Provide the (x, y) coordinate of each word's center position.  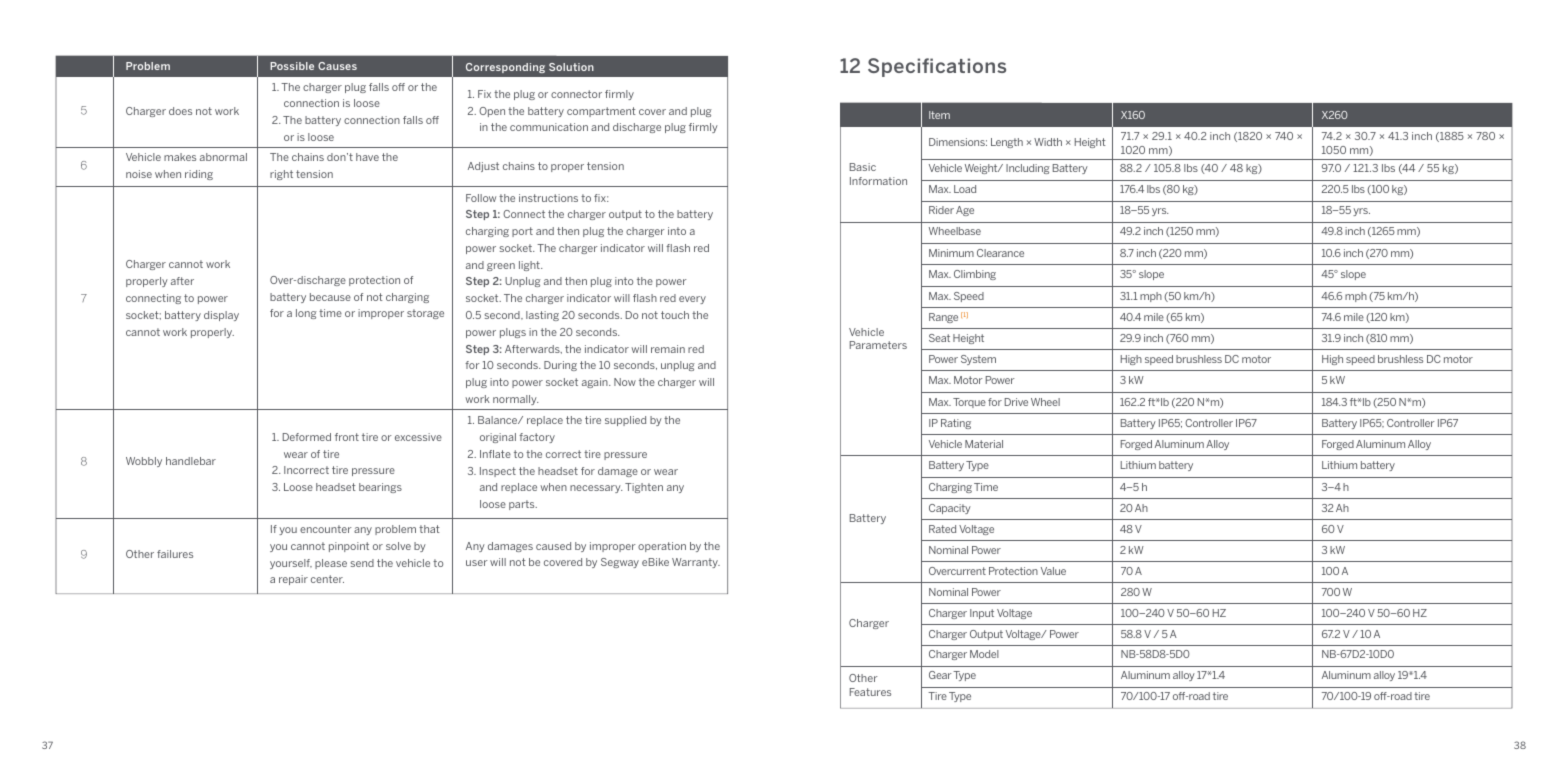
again (596, 383)
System (978, 360)
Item (939, 115)
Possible (292, 66)
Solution (571, 67)
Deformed (307, 437)
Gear (940, 675)
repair (293, 580)
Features (870, 692)
